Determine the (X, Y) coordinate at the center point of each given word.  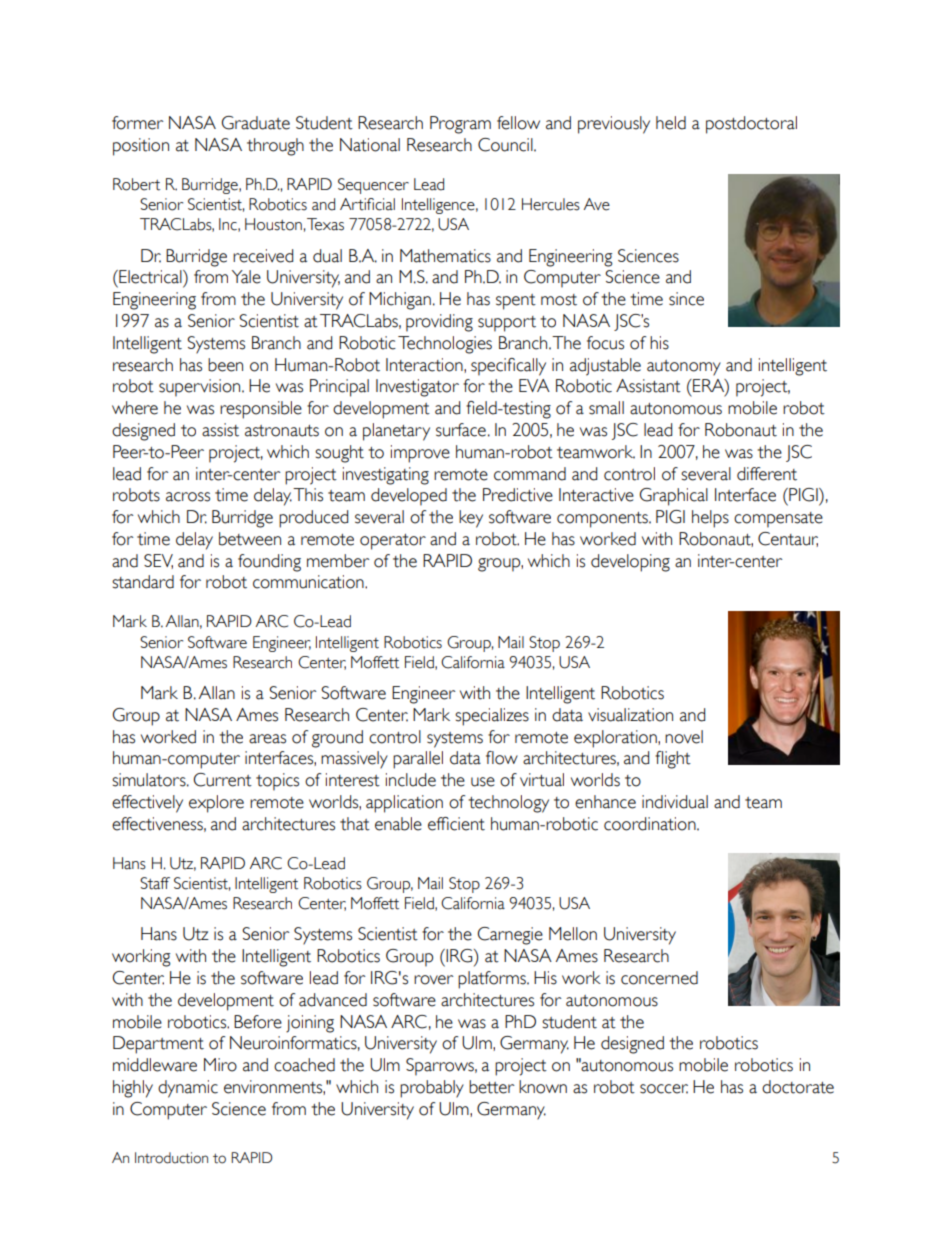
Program (460, 125)
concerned (659, 978)
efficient (456, 824)
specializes (492, 717)
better (492, 1087)
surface (461, 430)
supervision (201, 388)
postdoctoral (751, 125)
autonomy (684, 368)
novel (684, 737)
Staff (155, 883)
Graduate (256, 123)
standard (143, 582)
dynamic (188, 1089)
